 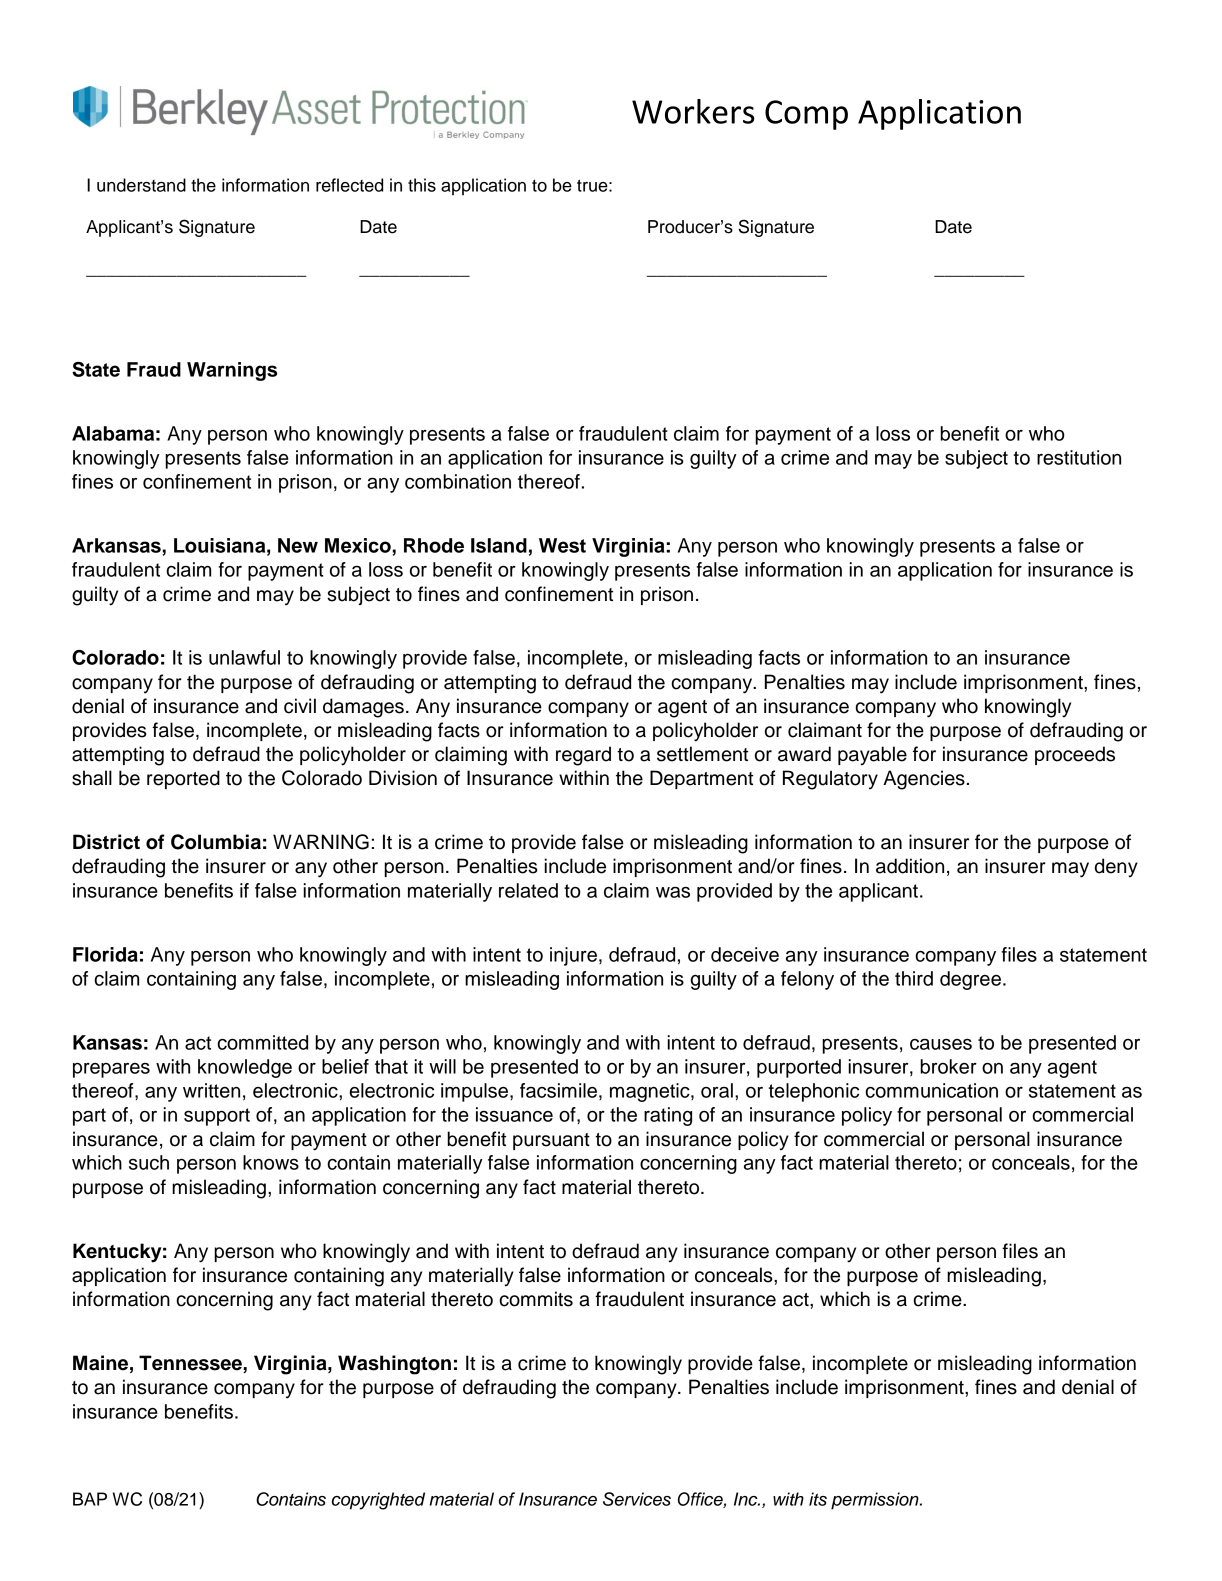 I want to click on restitution, so click(x=1079, y=457).
